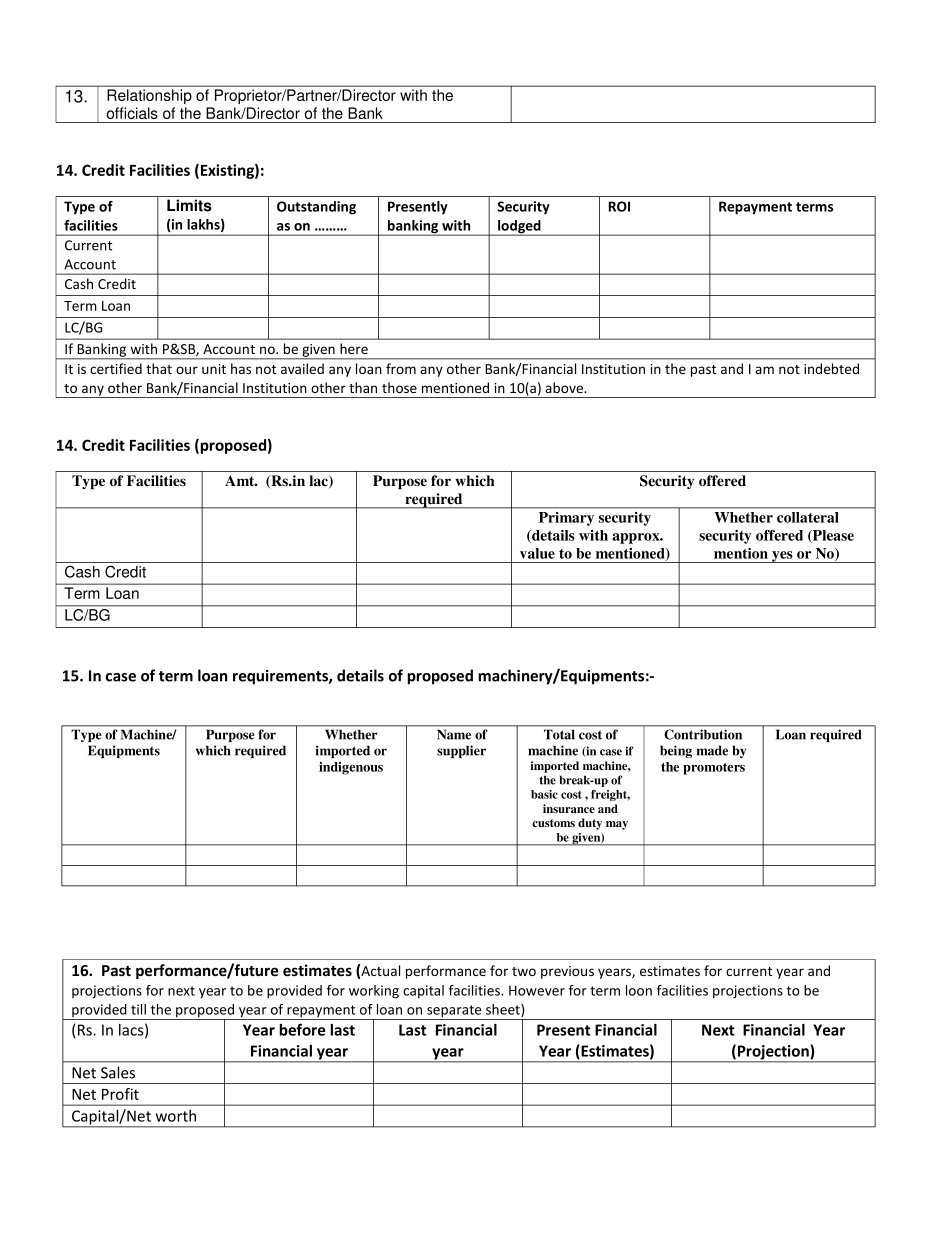  What do you see at coordinates (132, 113) in the document?
I see `officials` at bounding box center [132, 113].
